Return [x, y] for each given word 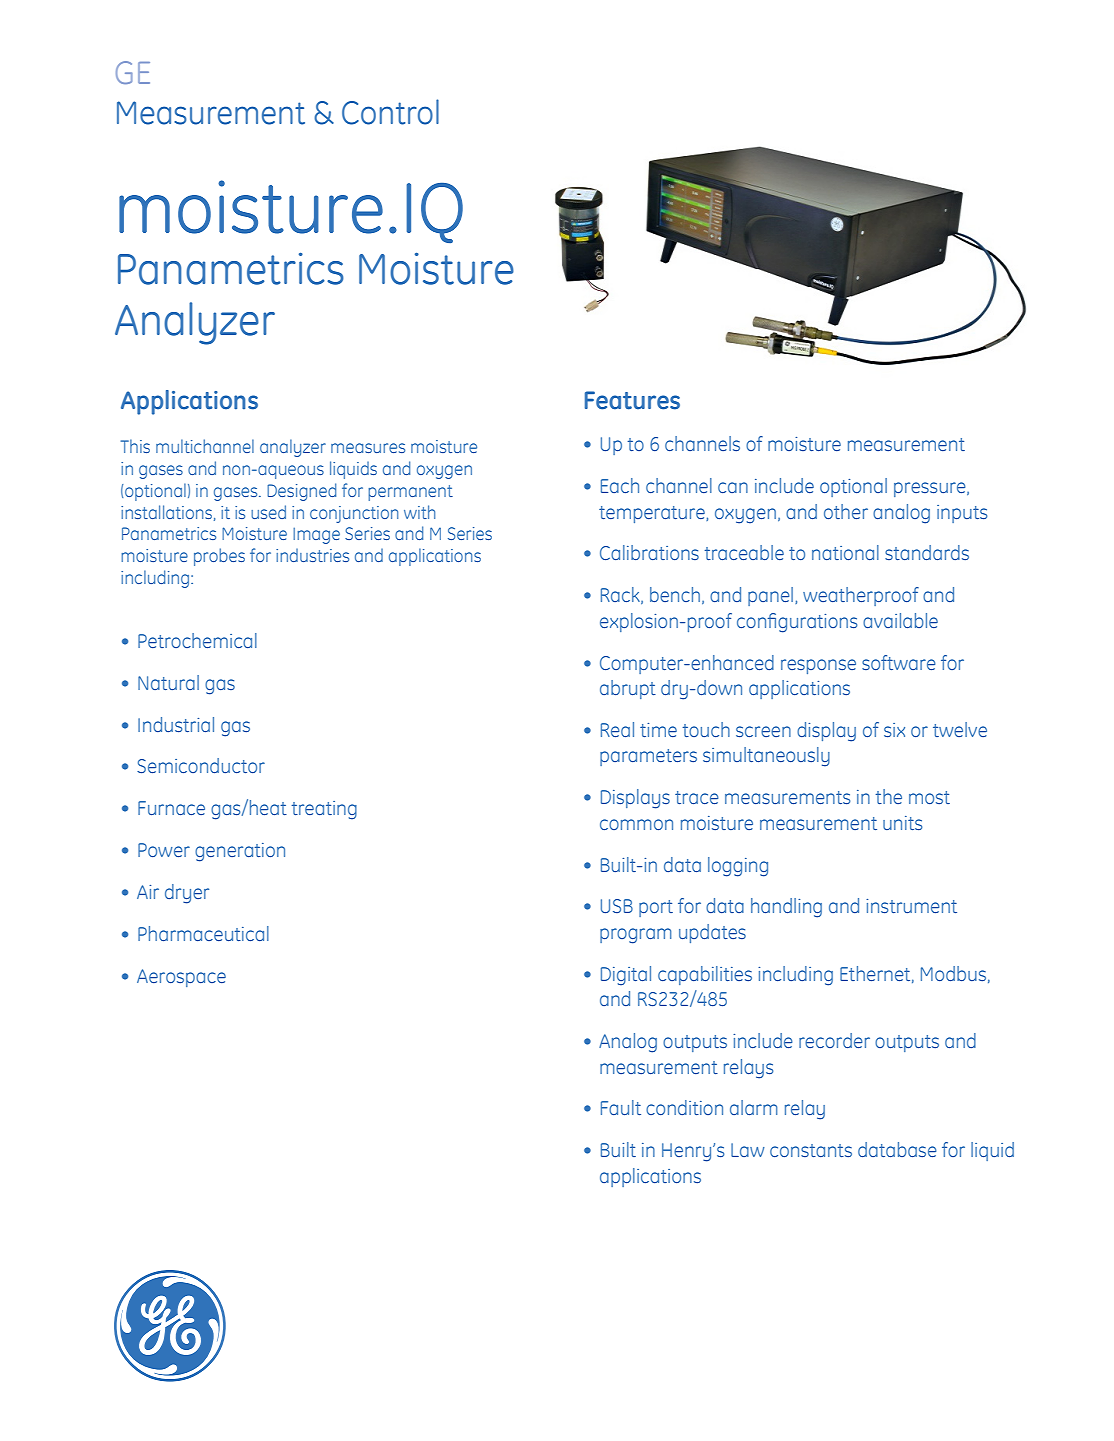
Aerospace [181, 978]
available [900, 620]
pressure [931, 489]
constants [811, 1150]
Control [390, 112]
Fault [621, 1107]
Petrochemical [197, 640]
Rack [621, 595]
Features [632, 400]
